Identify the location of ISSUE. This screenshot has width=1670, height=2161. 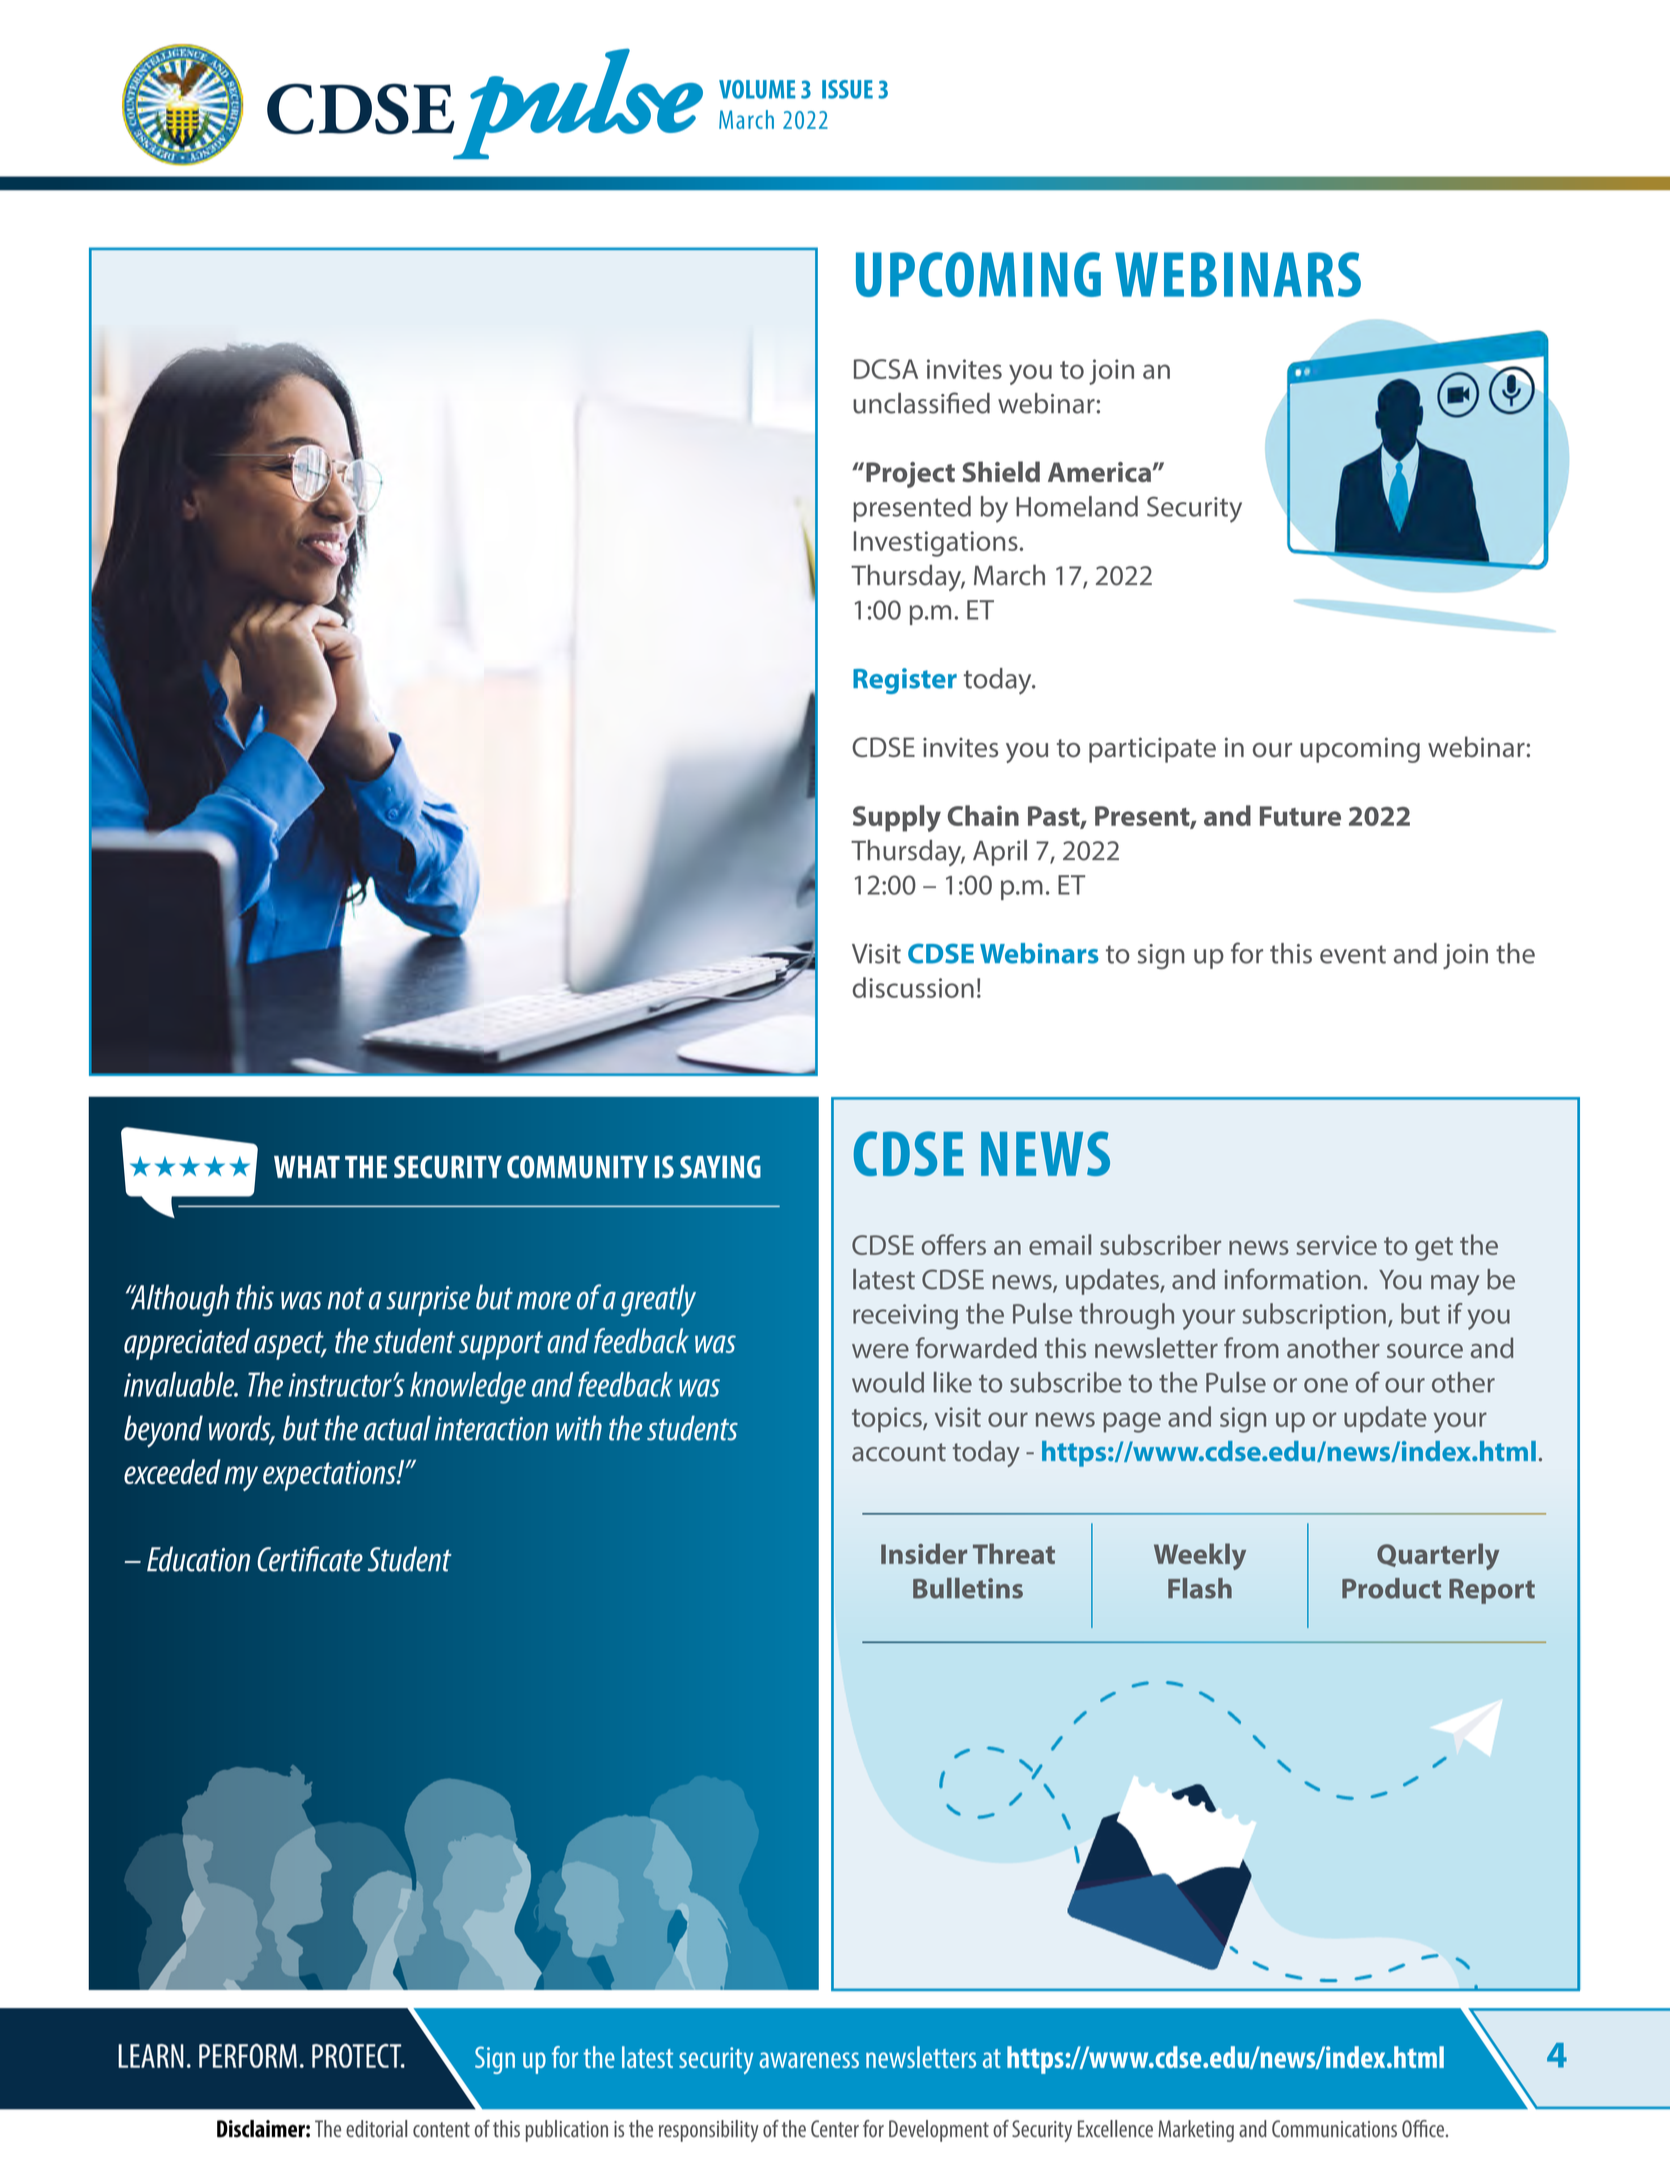
(847, 89).
